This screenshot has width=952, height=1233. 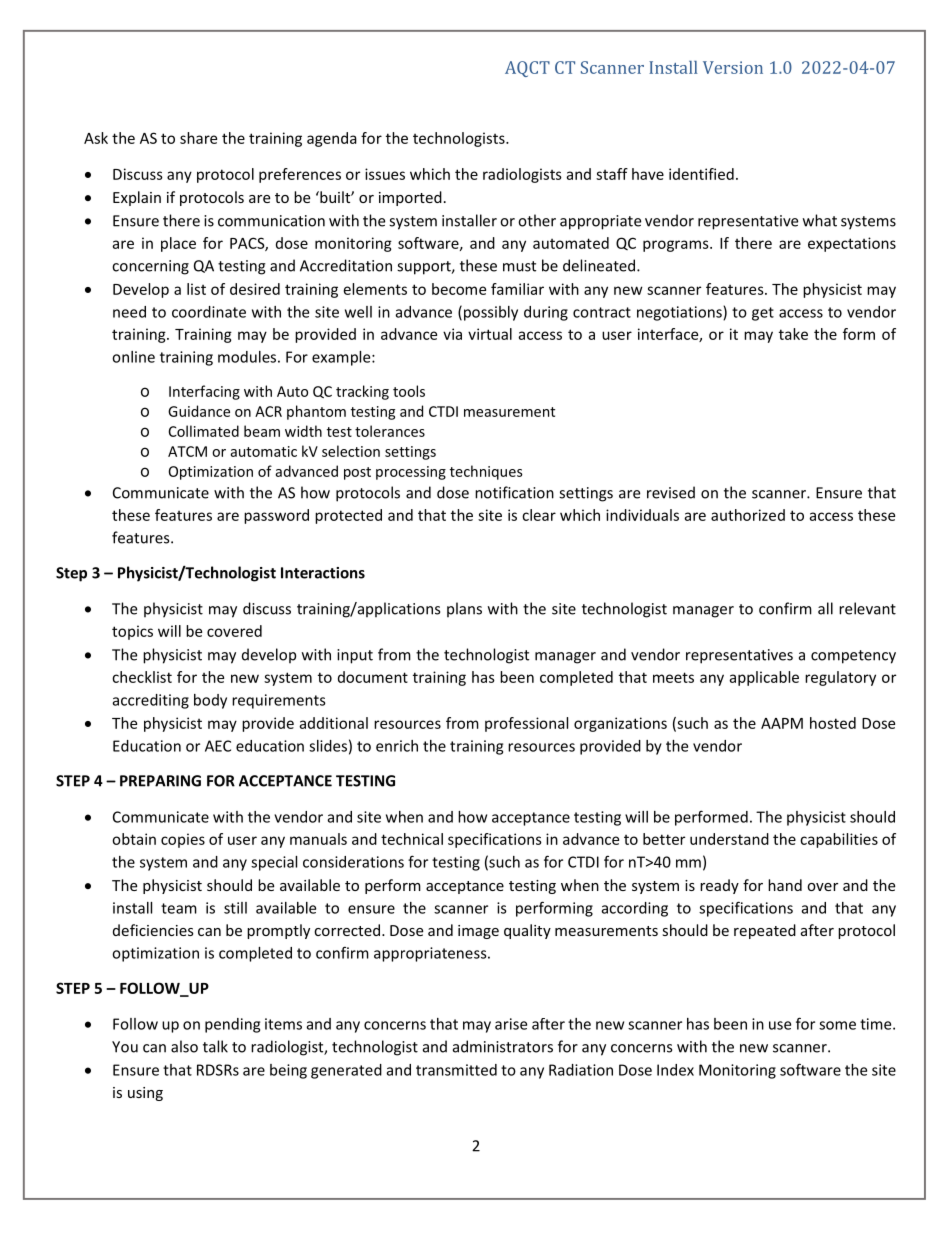 I want to click on take, so click(x=793, y=334).
